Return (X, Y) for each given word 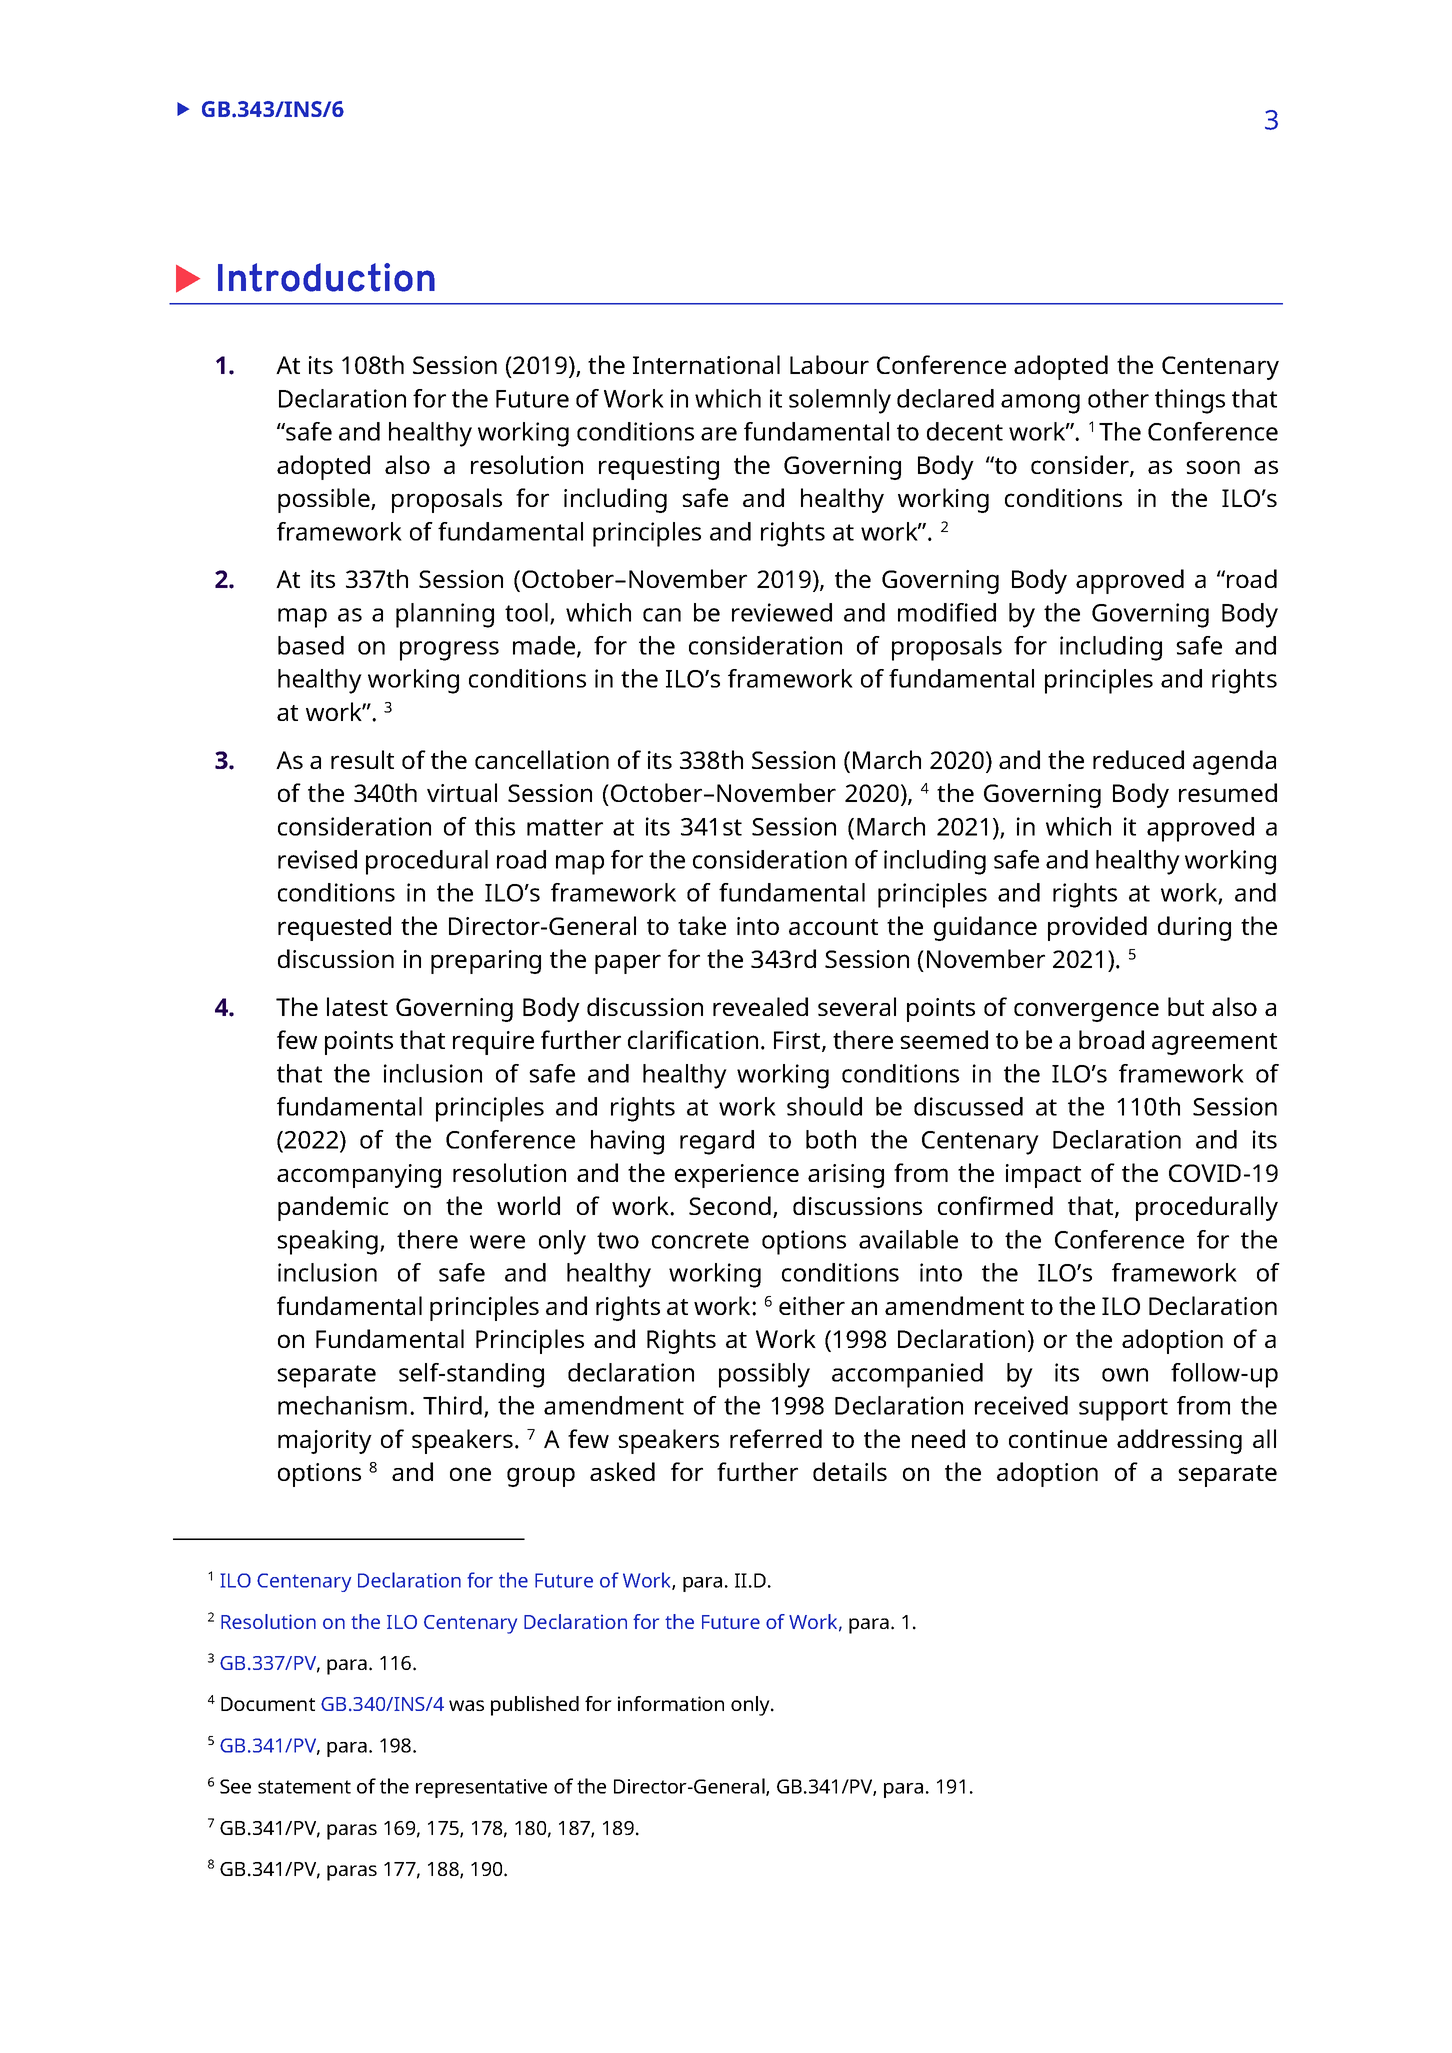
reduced (1138, 759)
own (1125, 1375)
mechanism (342, 1405)
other (1118, 398)
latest (357, 1006)
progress (449, 651)
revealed (760, 1006)
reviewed (782, 612)
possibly (764, 1375)
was (466, 1705)
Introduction (326, 277)
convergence (1086, 1012)
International (706, 364)
